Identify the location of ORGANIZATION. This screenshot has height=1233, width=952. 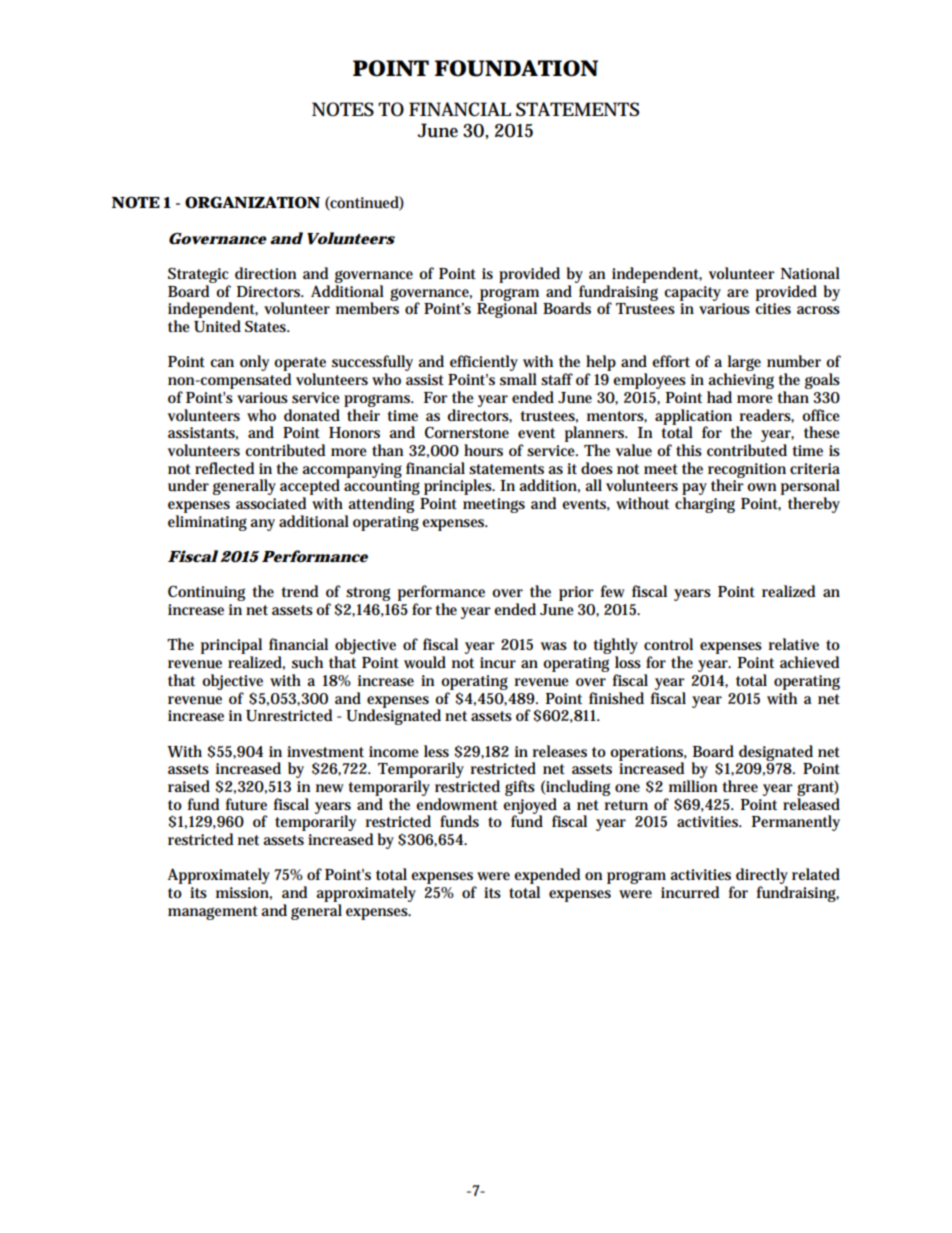
(252, 202).
